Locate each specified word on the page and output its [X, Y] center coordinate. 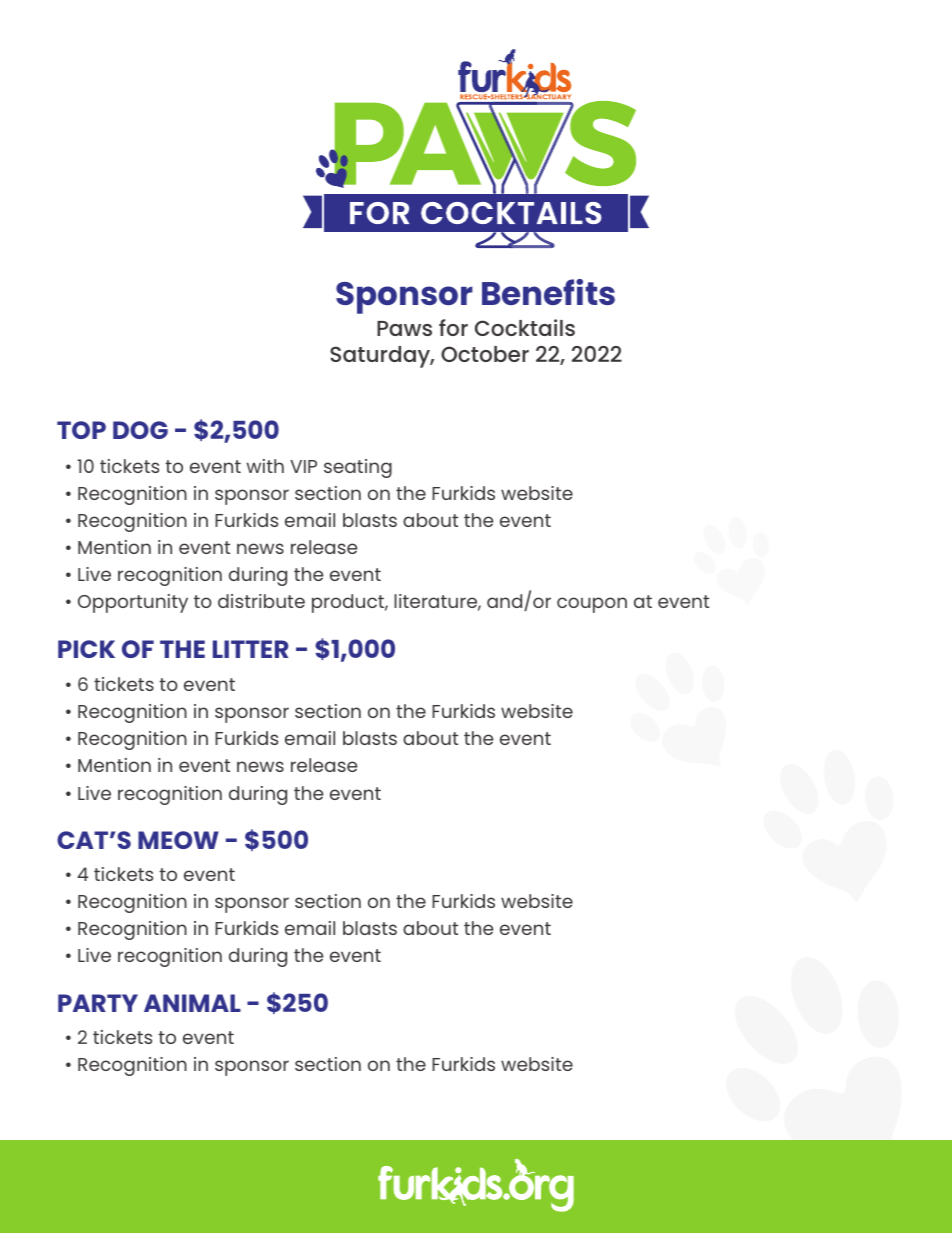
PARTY [98, 1003]
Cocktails [525, 327]
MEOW [178, 840]
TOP [81, 430]
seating [358, 468]
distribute [261, 601]
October [485, 354]
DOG [140, 430]
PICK [86, 649]
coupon [592, 605]
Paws [404, 328]
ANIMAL [192, 1003]
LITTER [251, 649]
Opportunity [133, 603]
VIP [303, 466]
